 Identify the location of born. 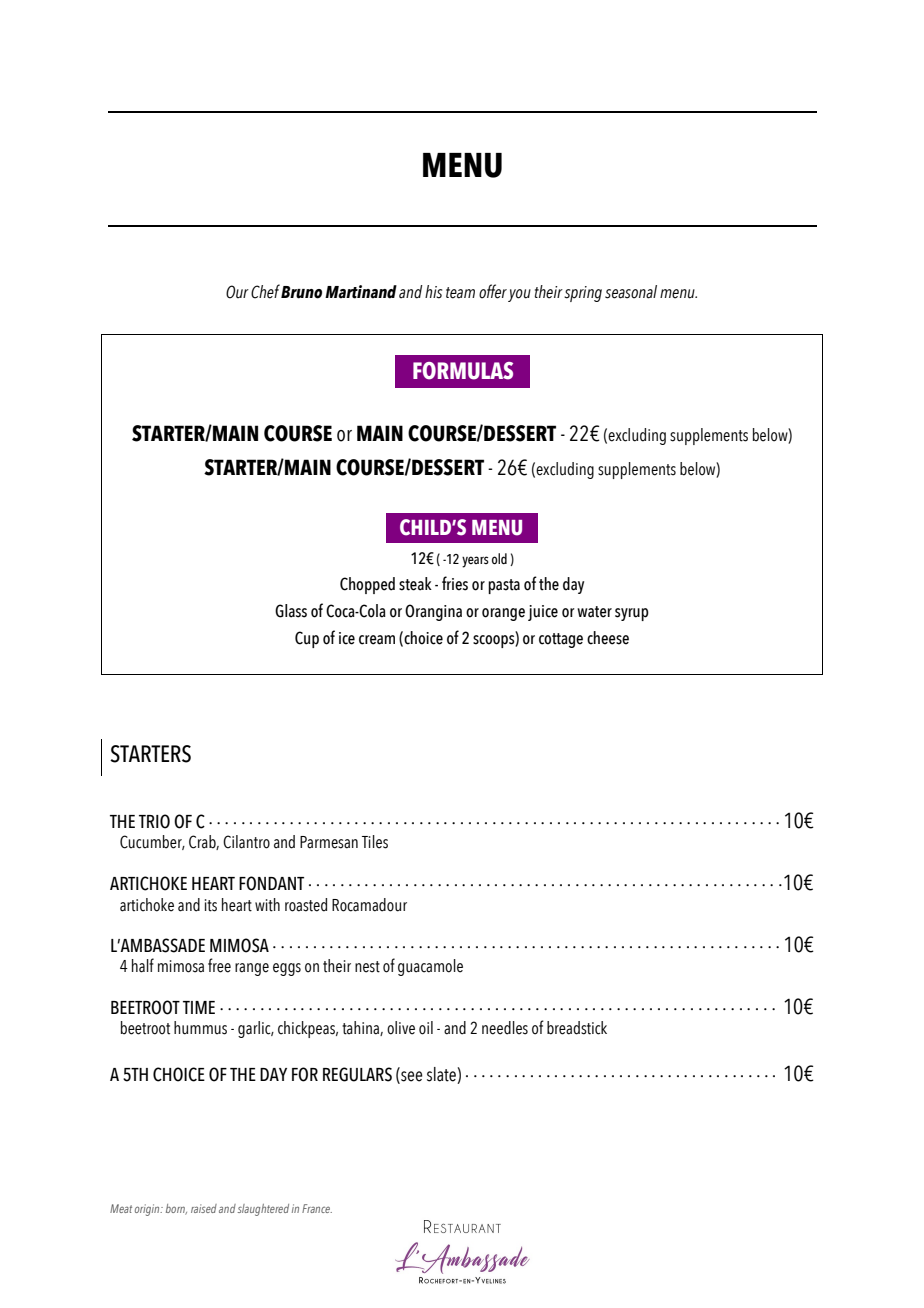
(176, 1209).
